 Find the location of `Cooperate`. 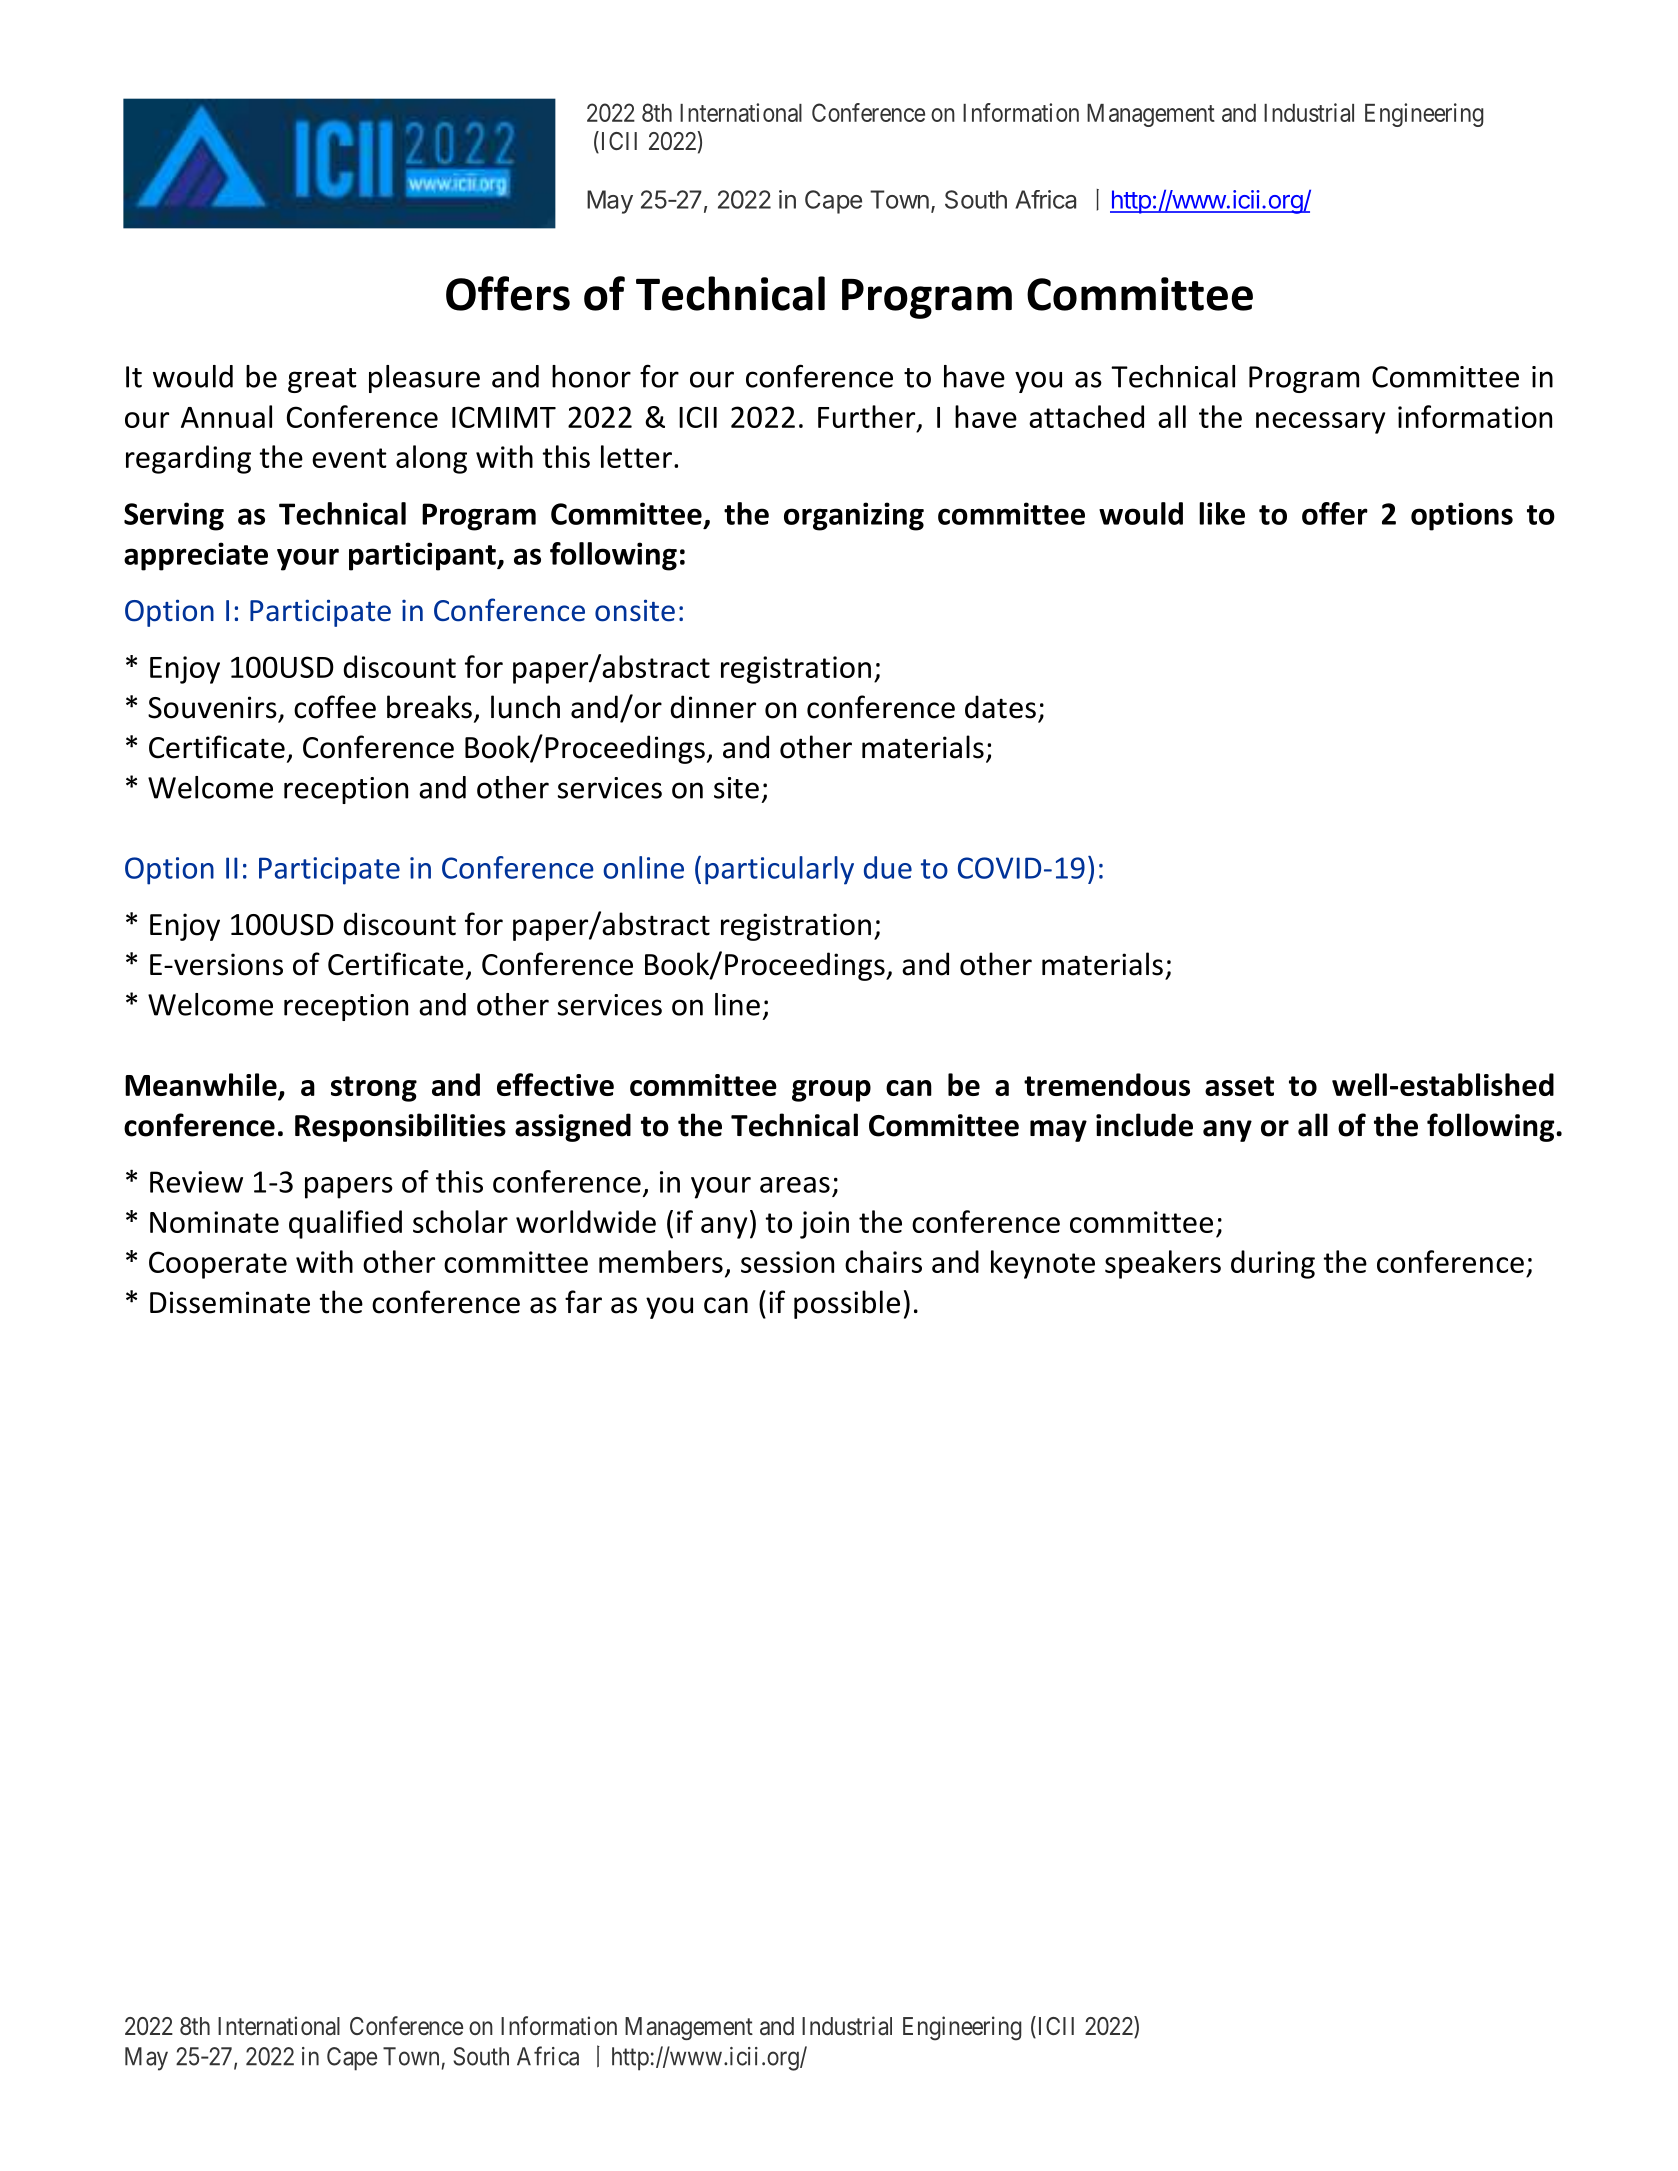

Cooperate is located at coordinates (218, 1265).
